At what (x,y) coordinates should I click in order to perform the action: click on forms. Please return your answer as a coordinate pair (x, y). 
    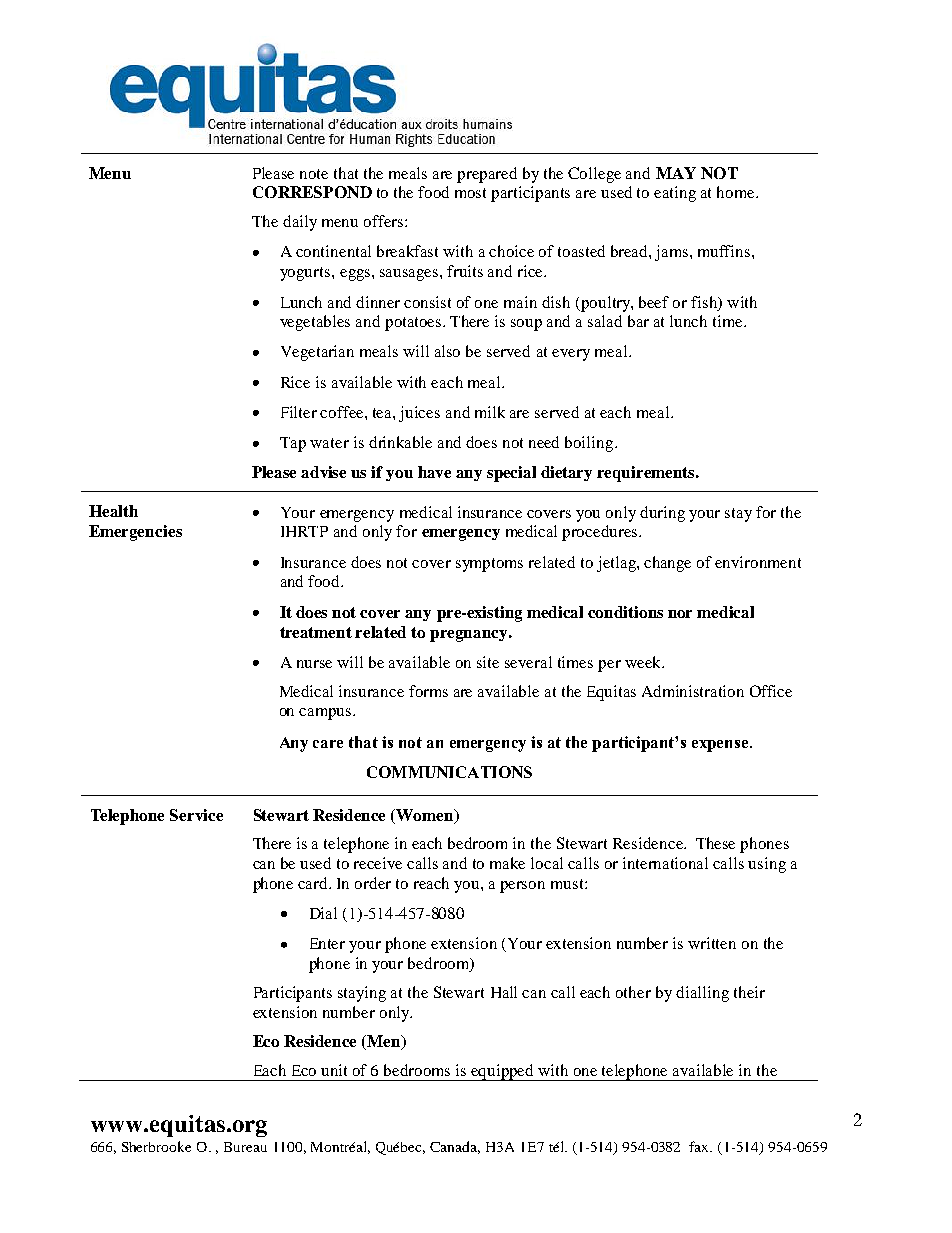
    Looking at the image, I should click on (428, 691).
